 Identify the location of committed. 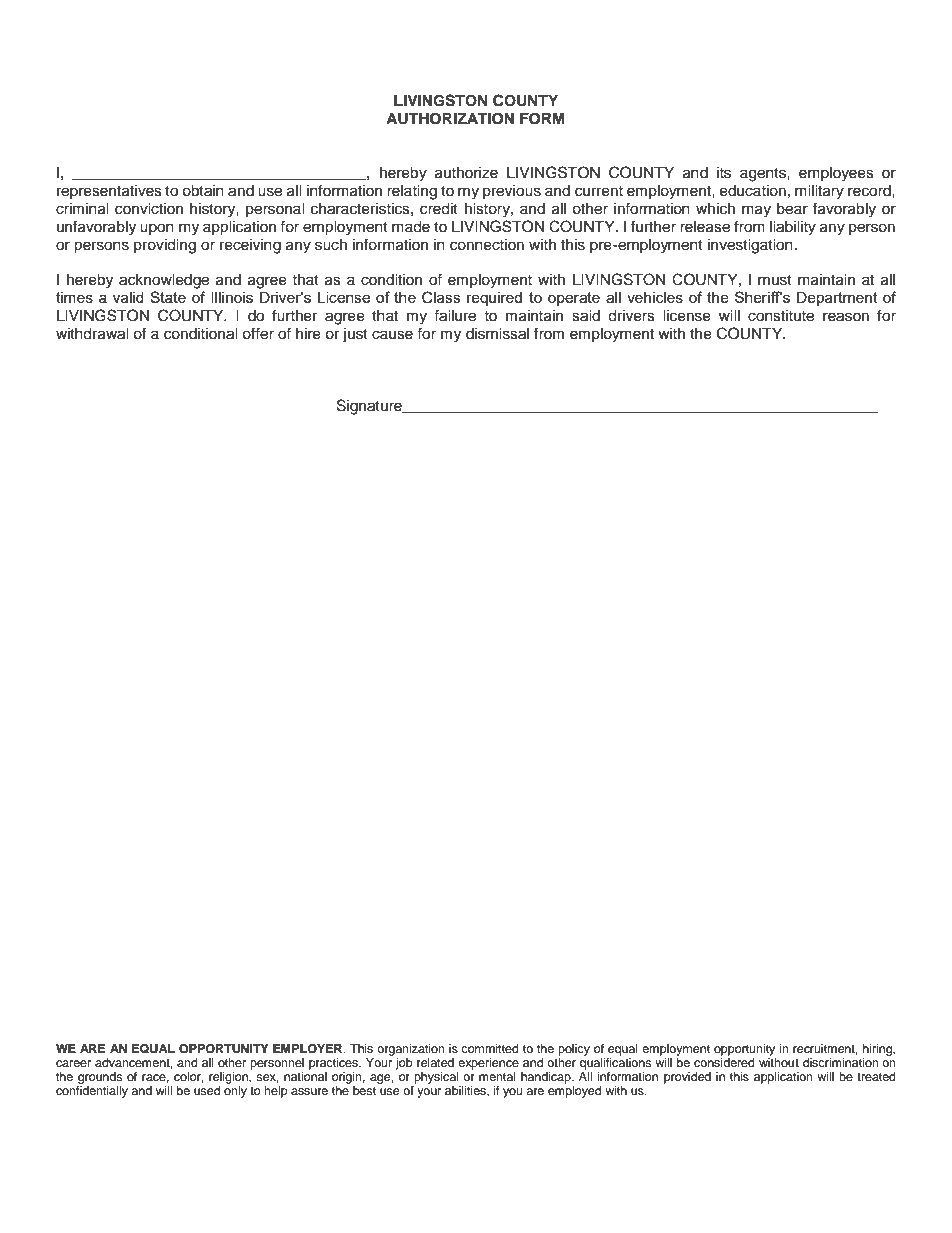
(490, 1048).
